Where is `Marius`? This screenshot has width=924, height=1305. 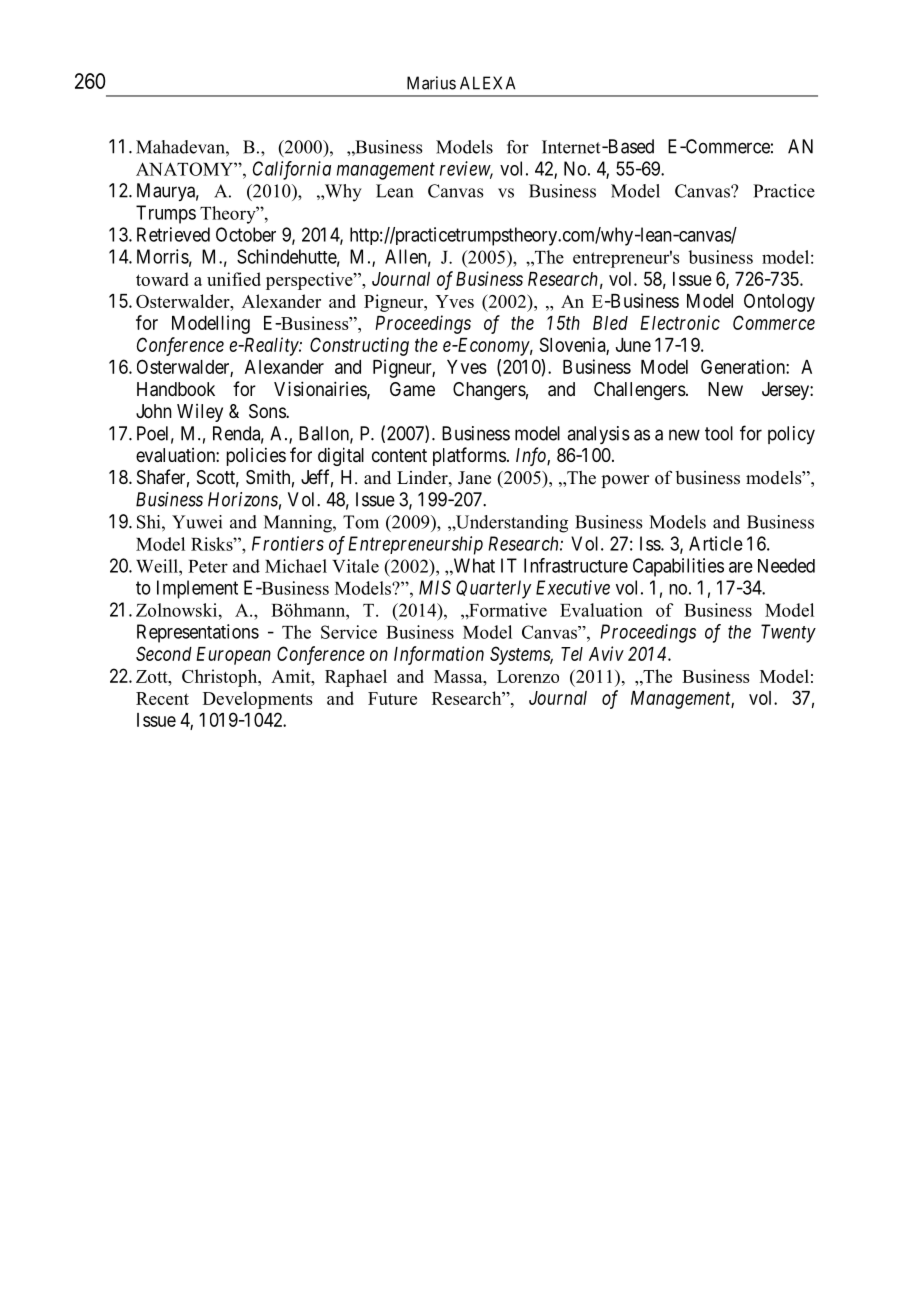 Marius is located at coordinates (431, 83).
